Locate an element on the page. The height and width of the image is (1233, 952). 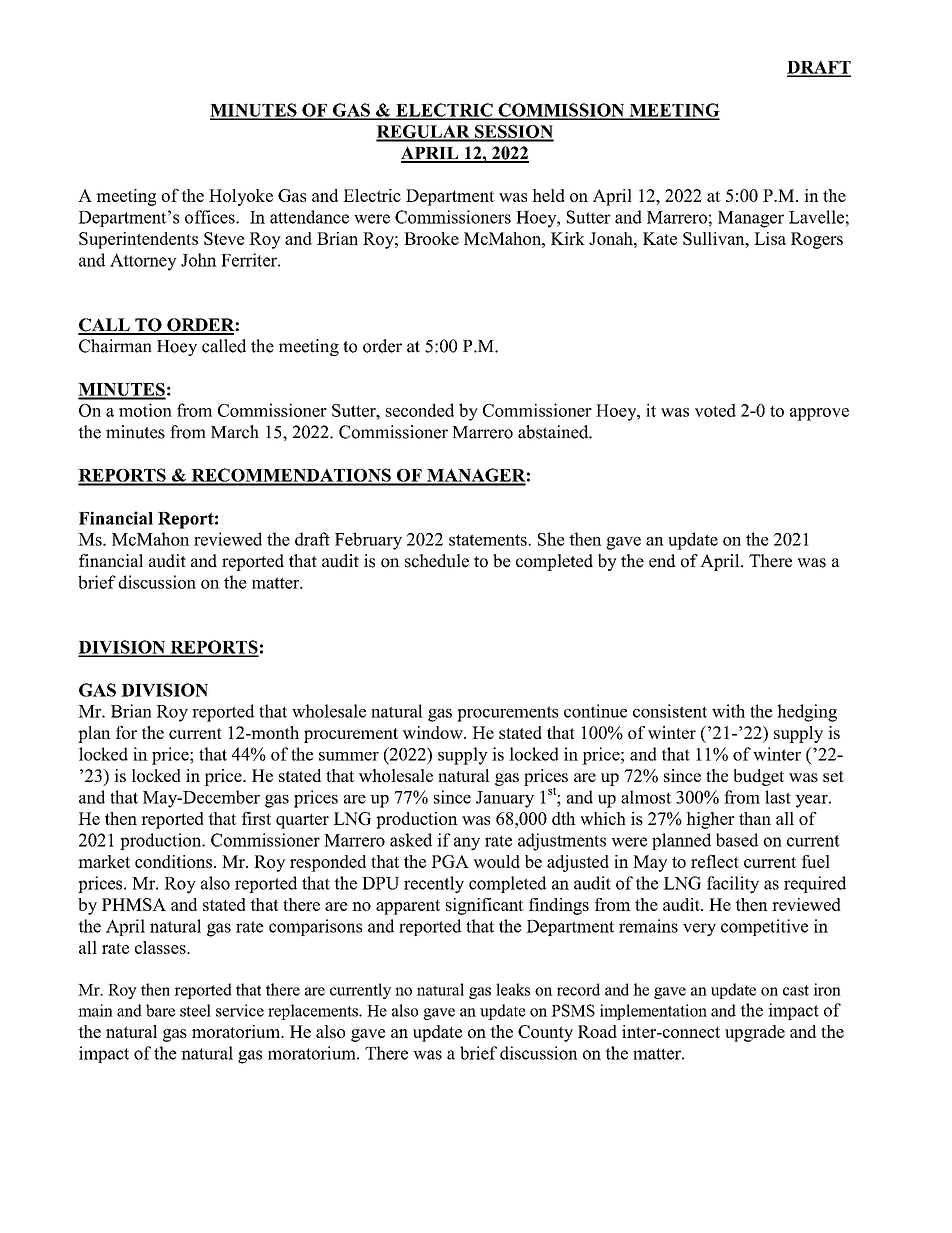
window is located at coordinates (433, 732).
